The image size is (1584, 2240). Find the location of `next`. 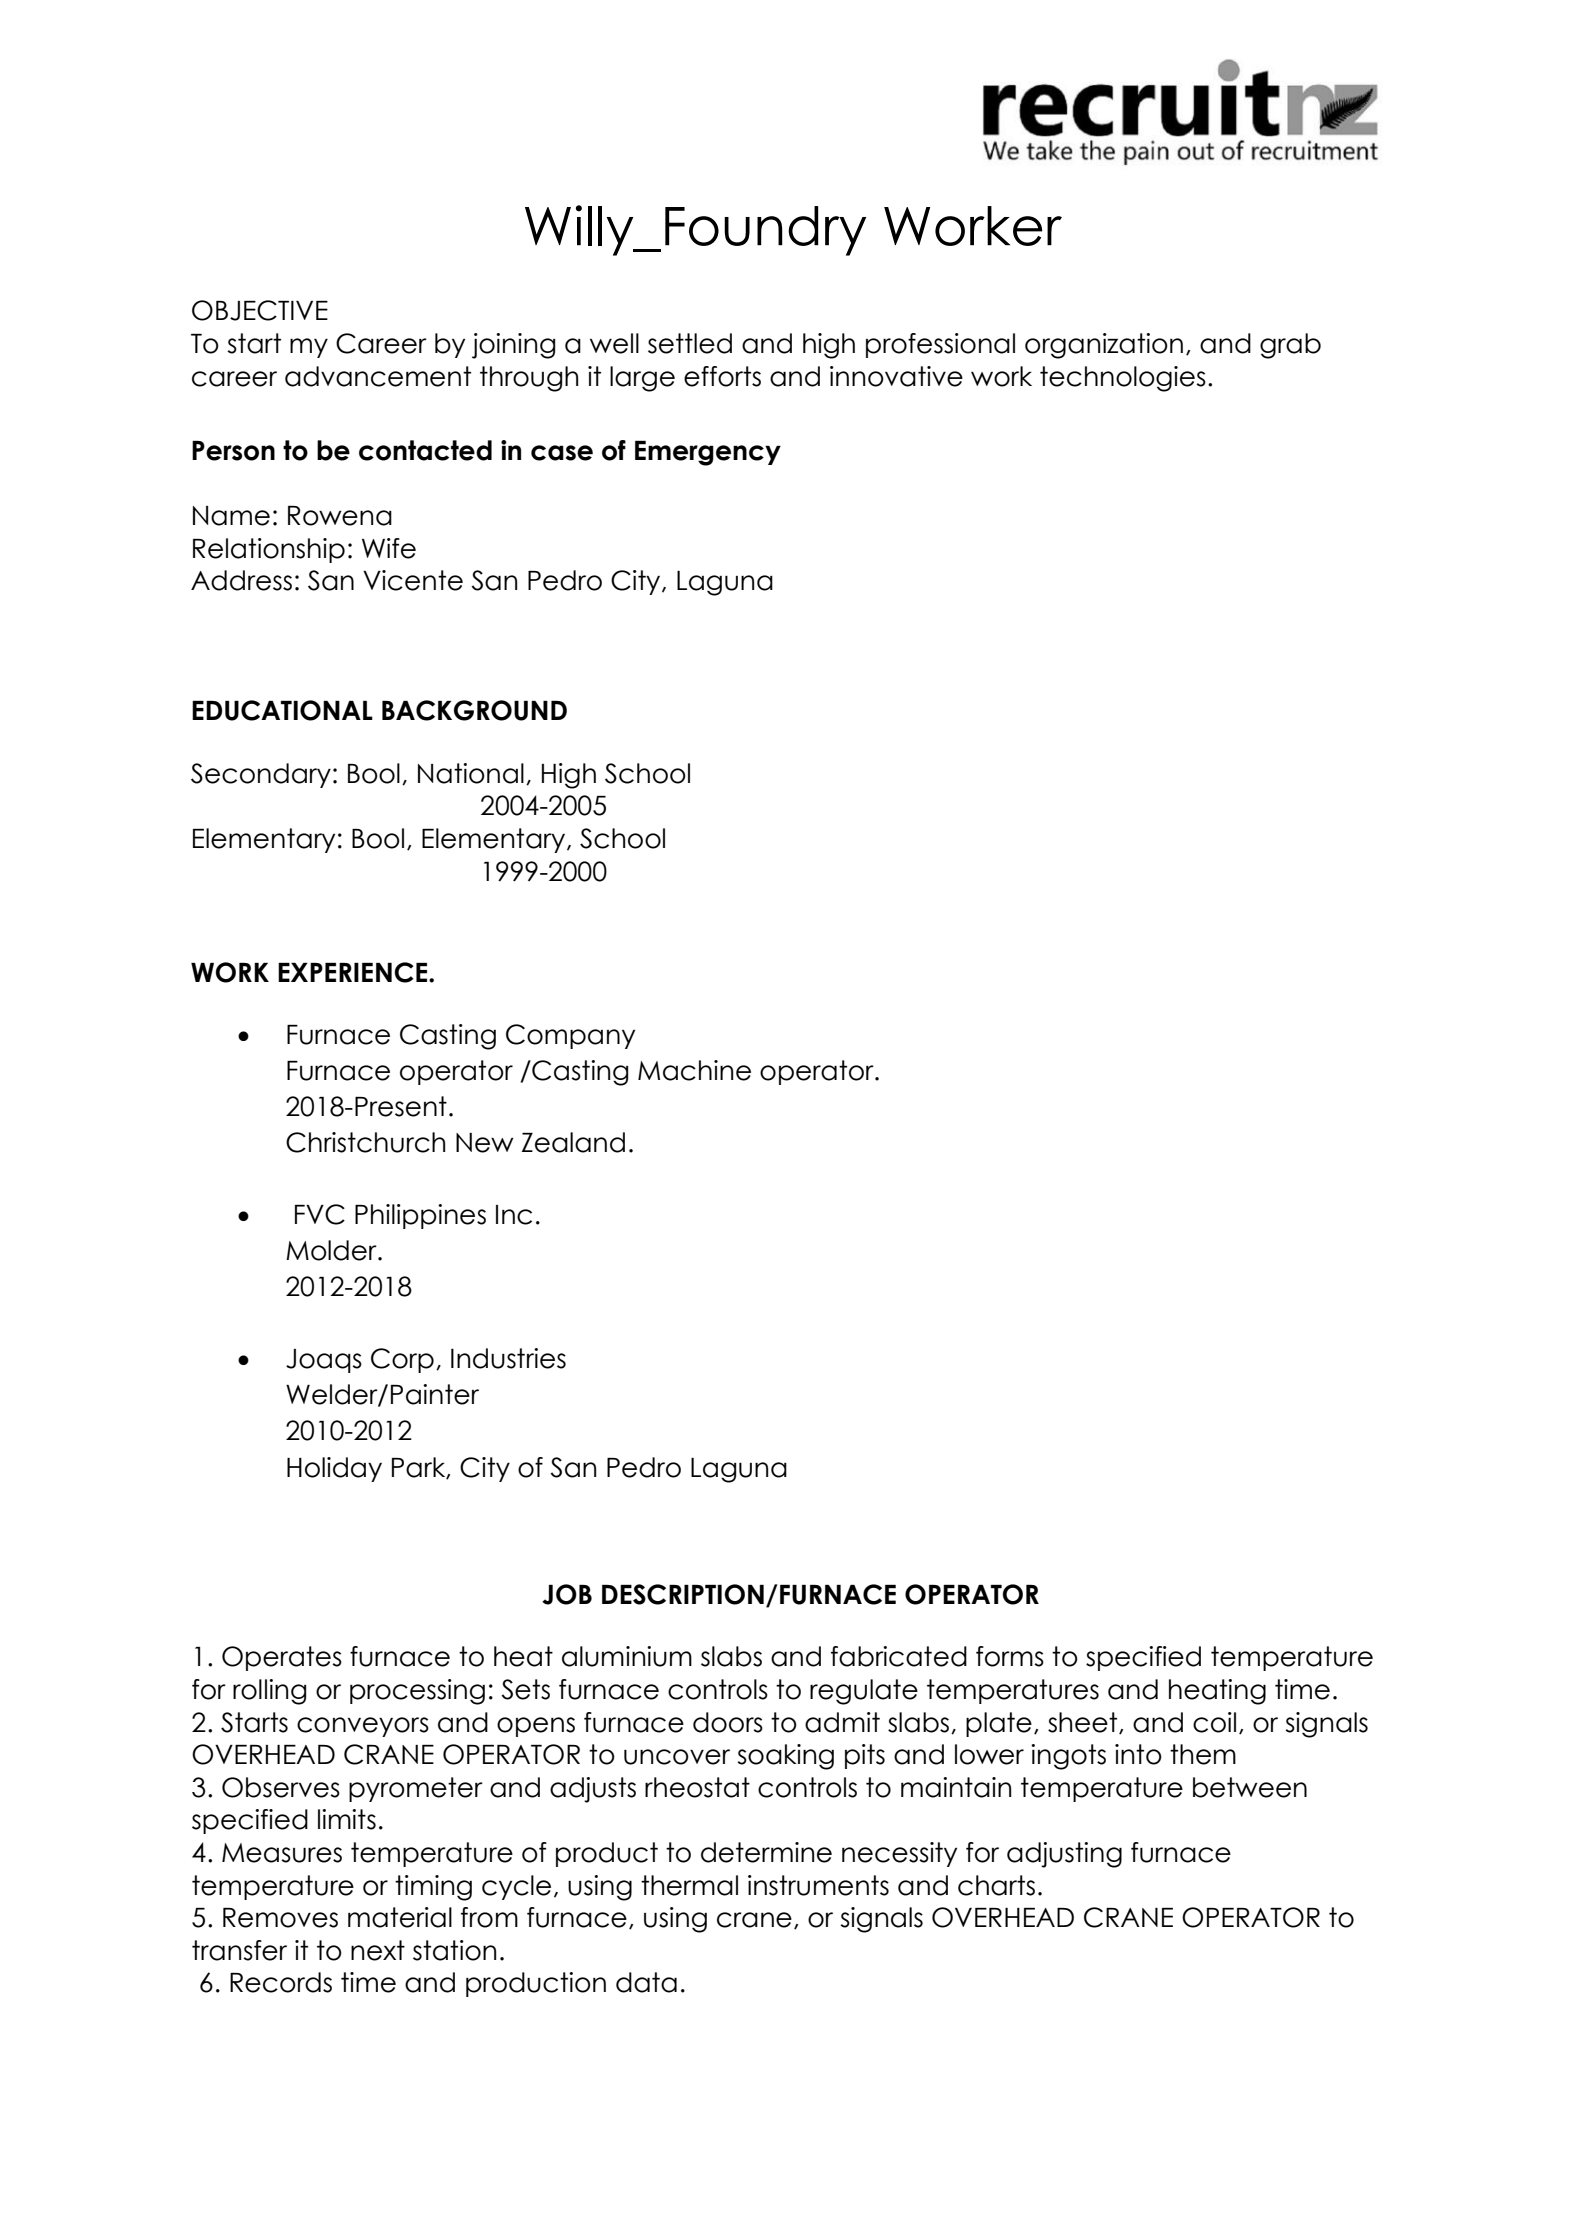

next is located at coordinates (378, 1950).
